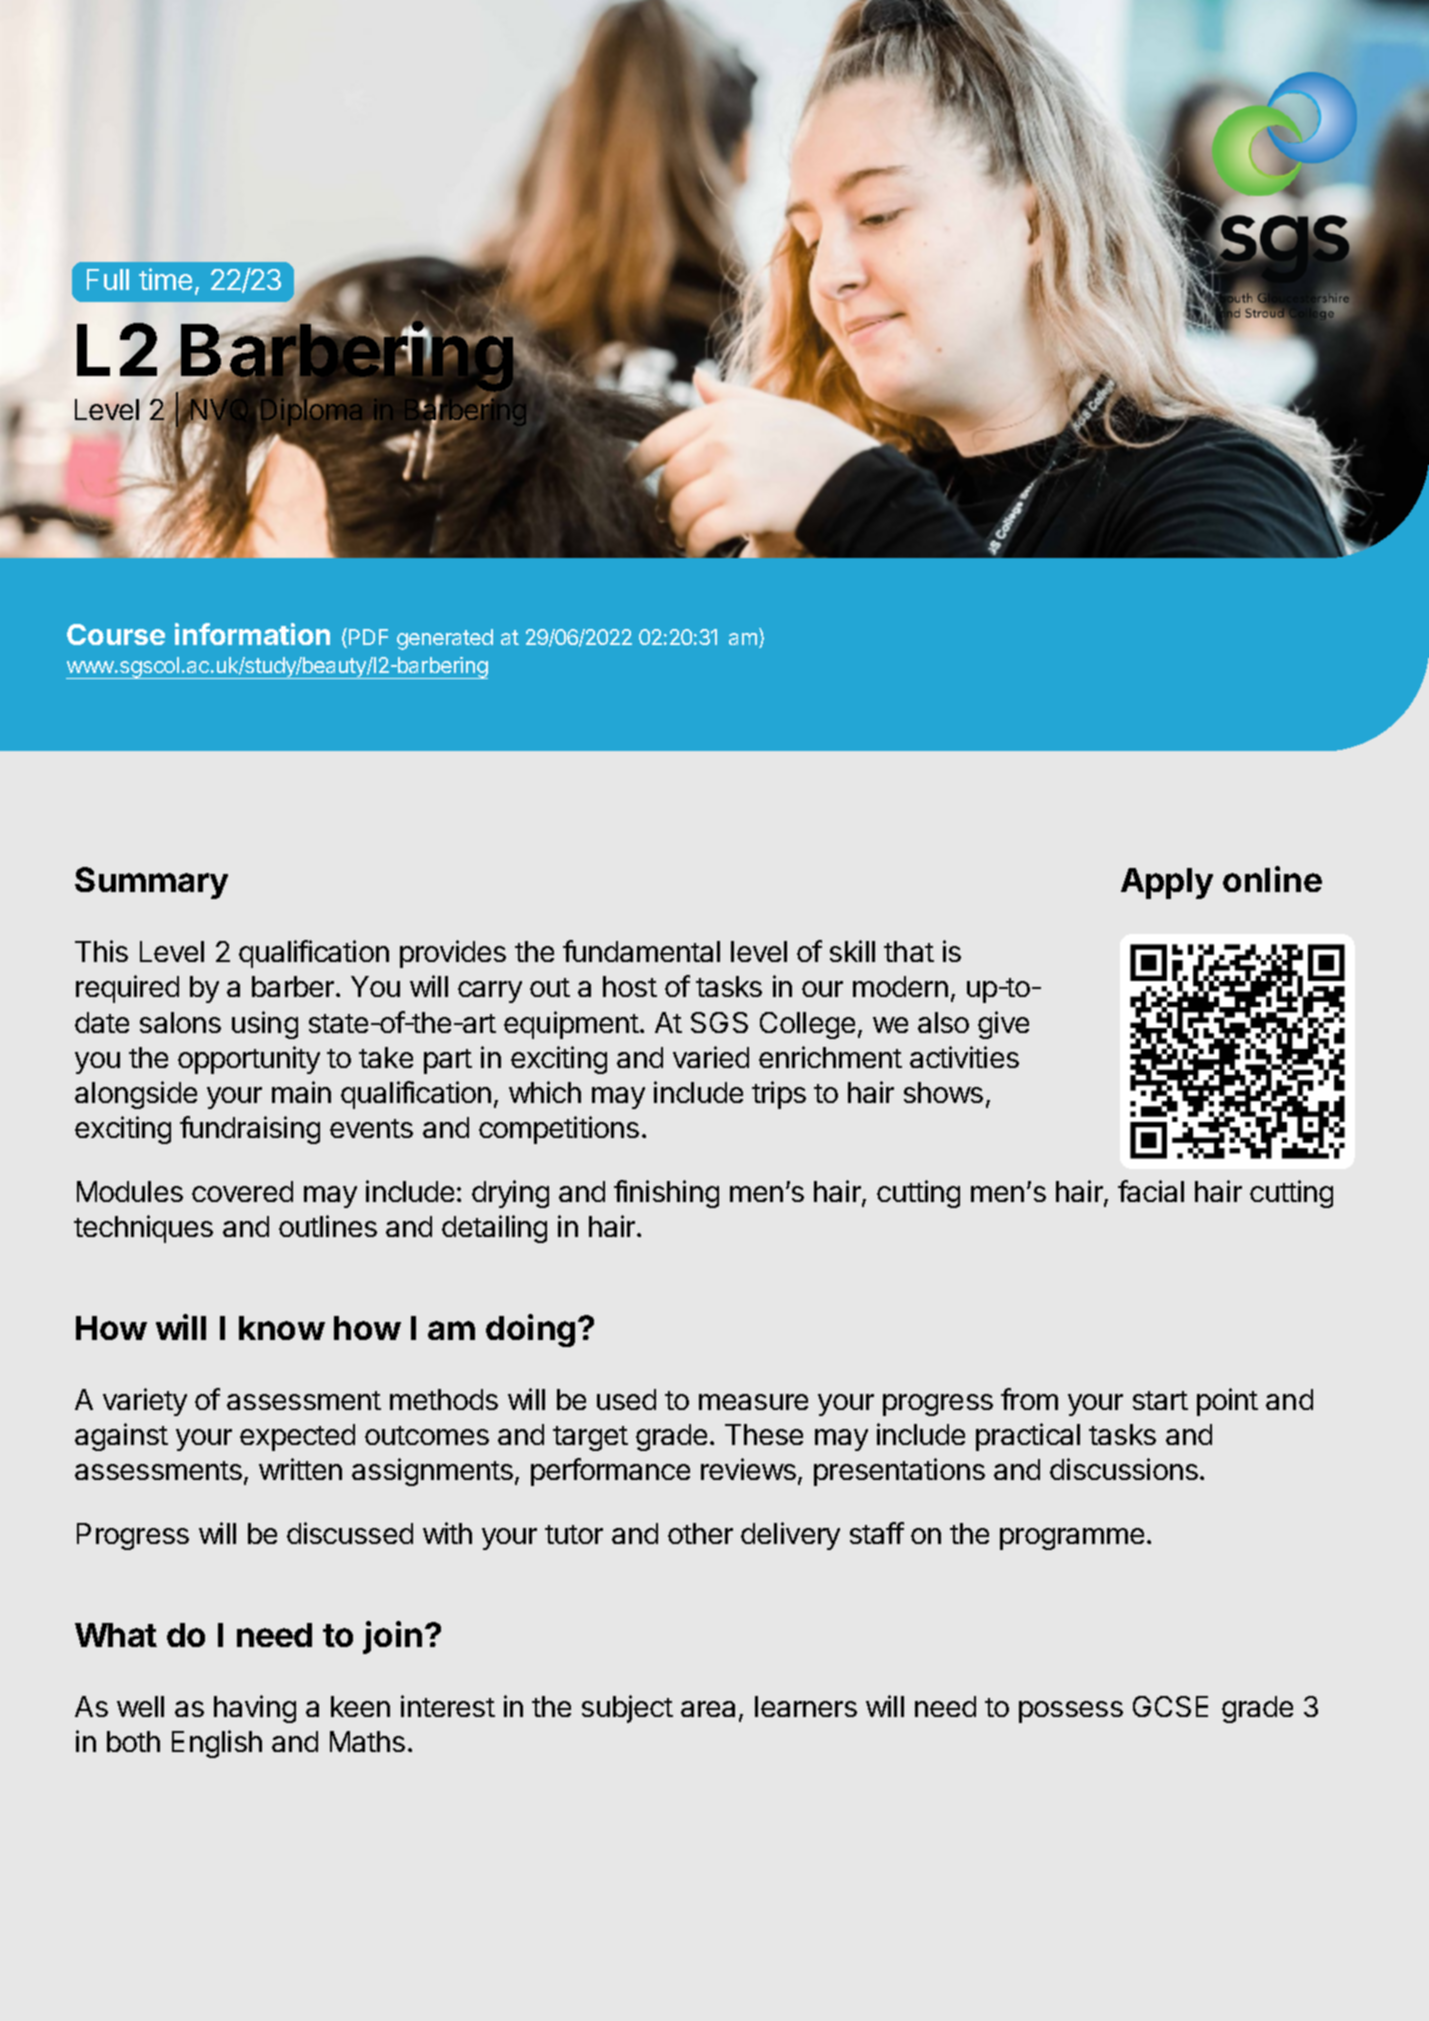 The image size is (1429, 2021). I want to click on online, so click(1272, 879).
